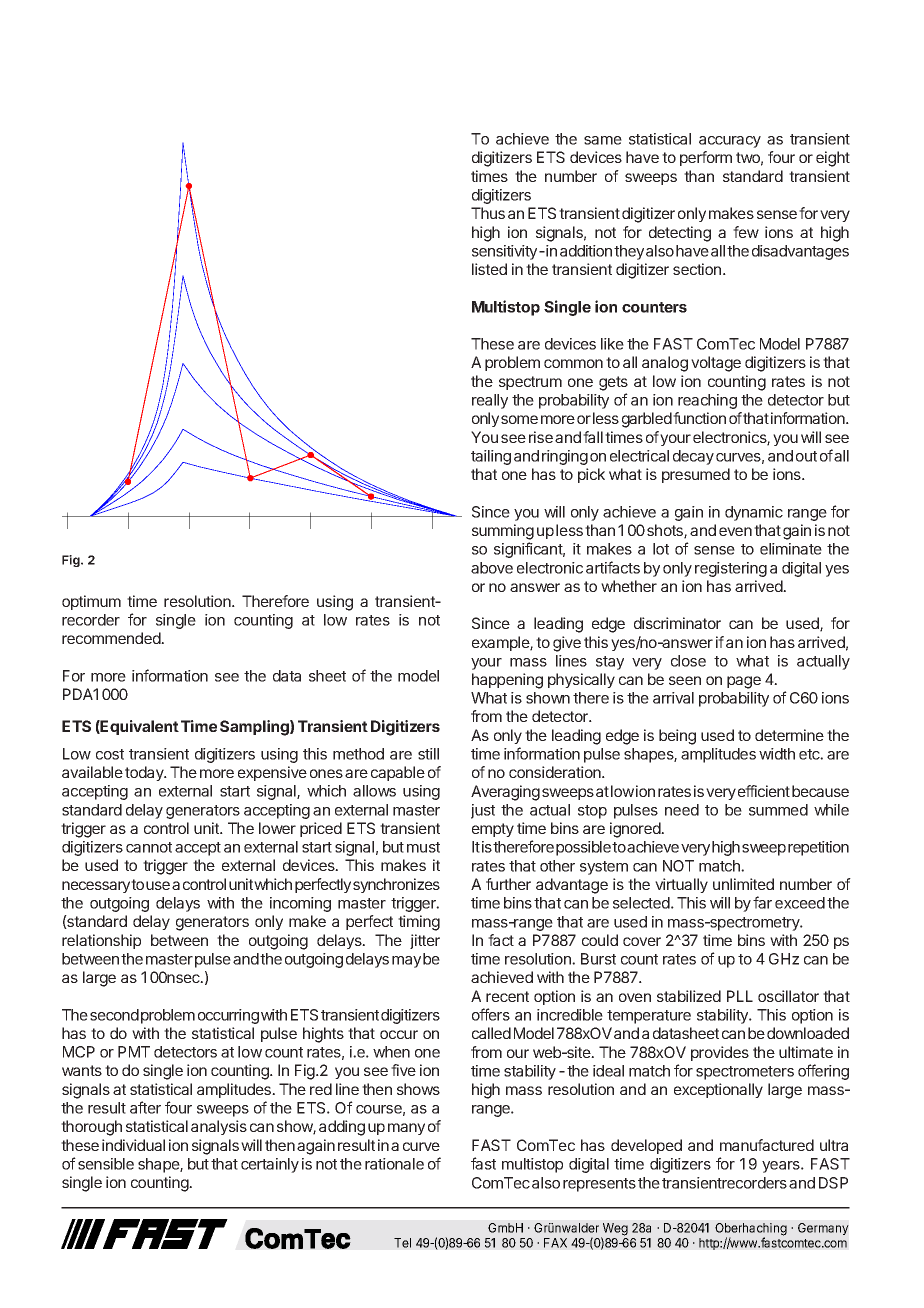  Describe the element at coordinates (491, 1014) in the image. I see `offers` at that location.
